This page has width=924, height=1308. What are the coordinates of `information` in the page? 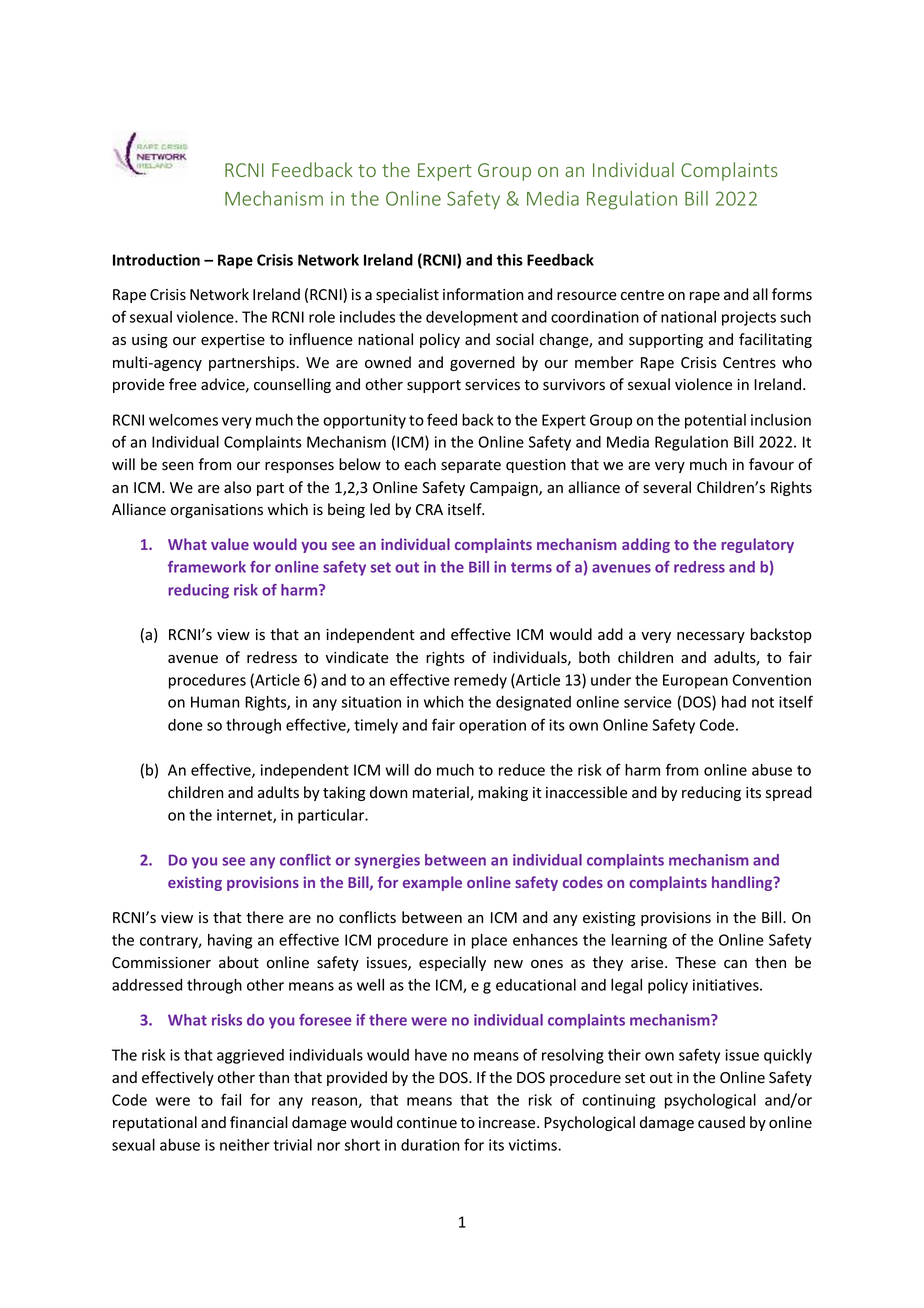 It's located at (483, 294).
